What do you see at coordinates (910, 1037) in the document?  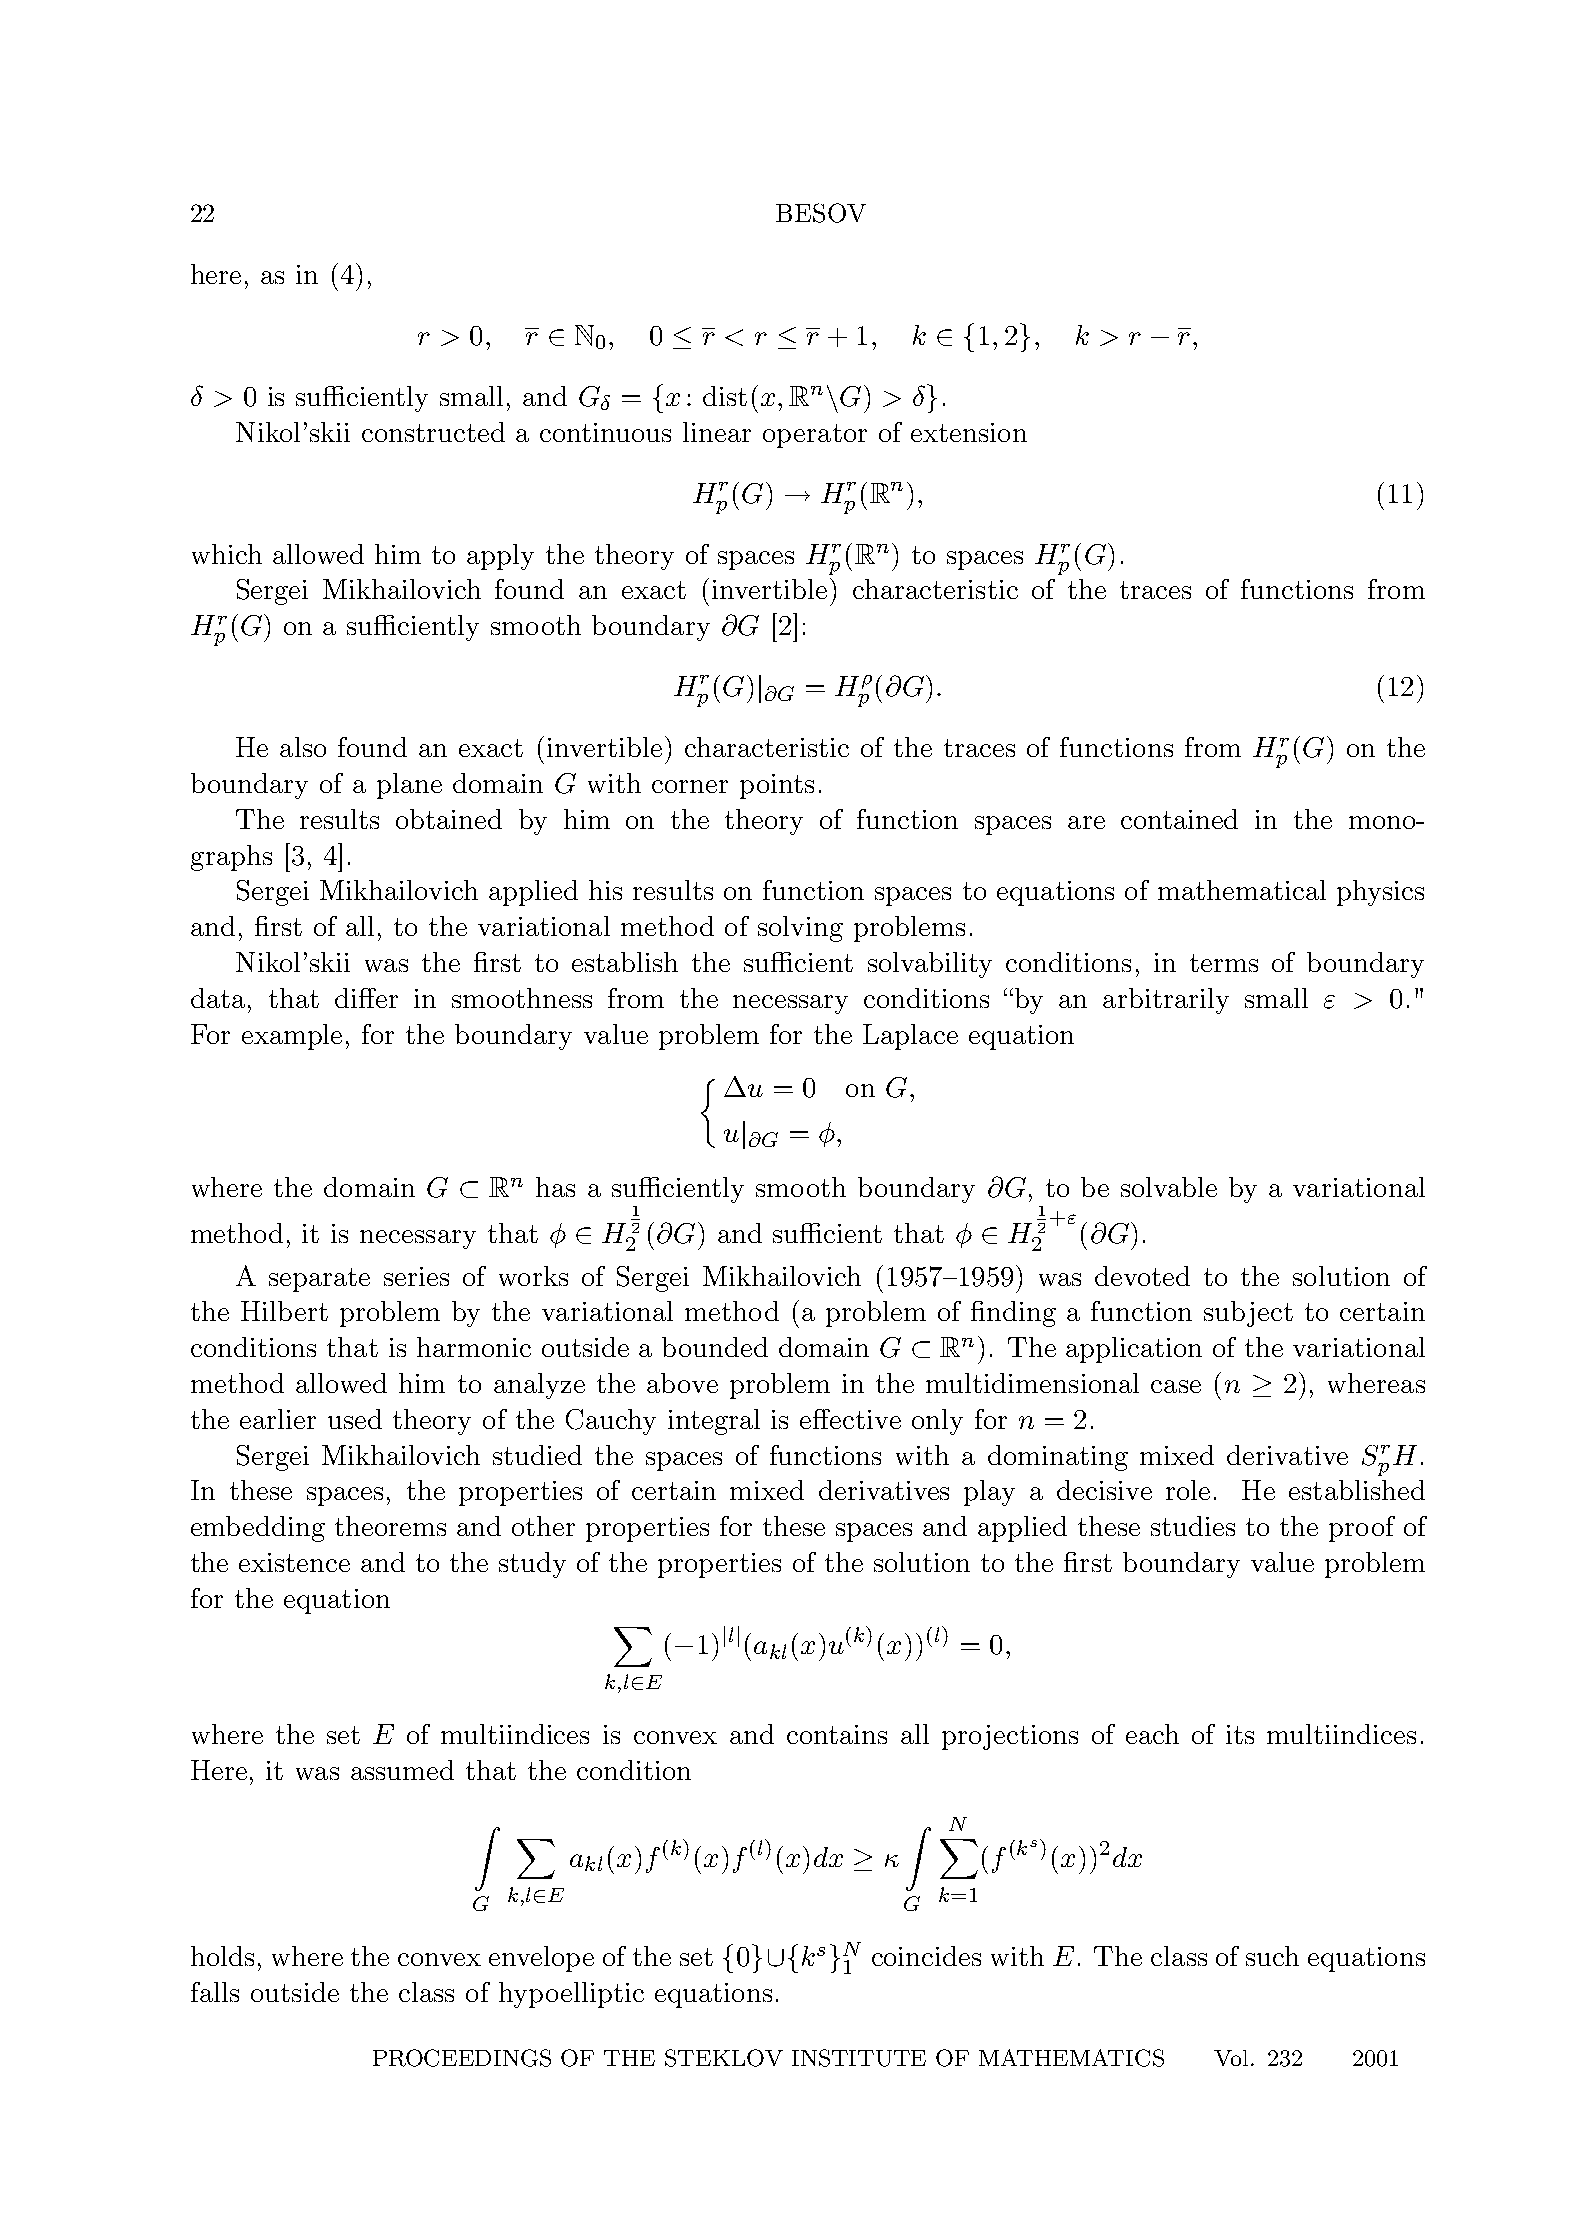 I see `Laplace` at bounding box center [910, 1037].
